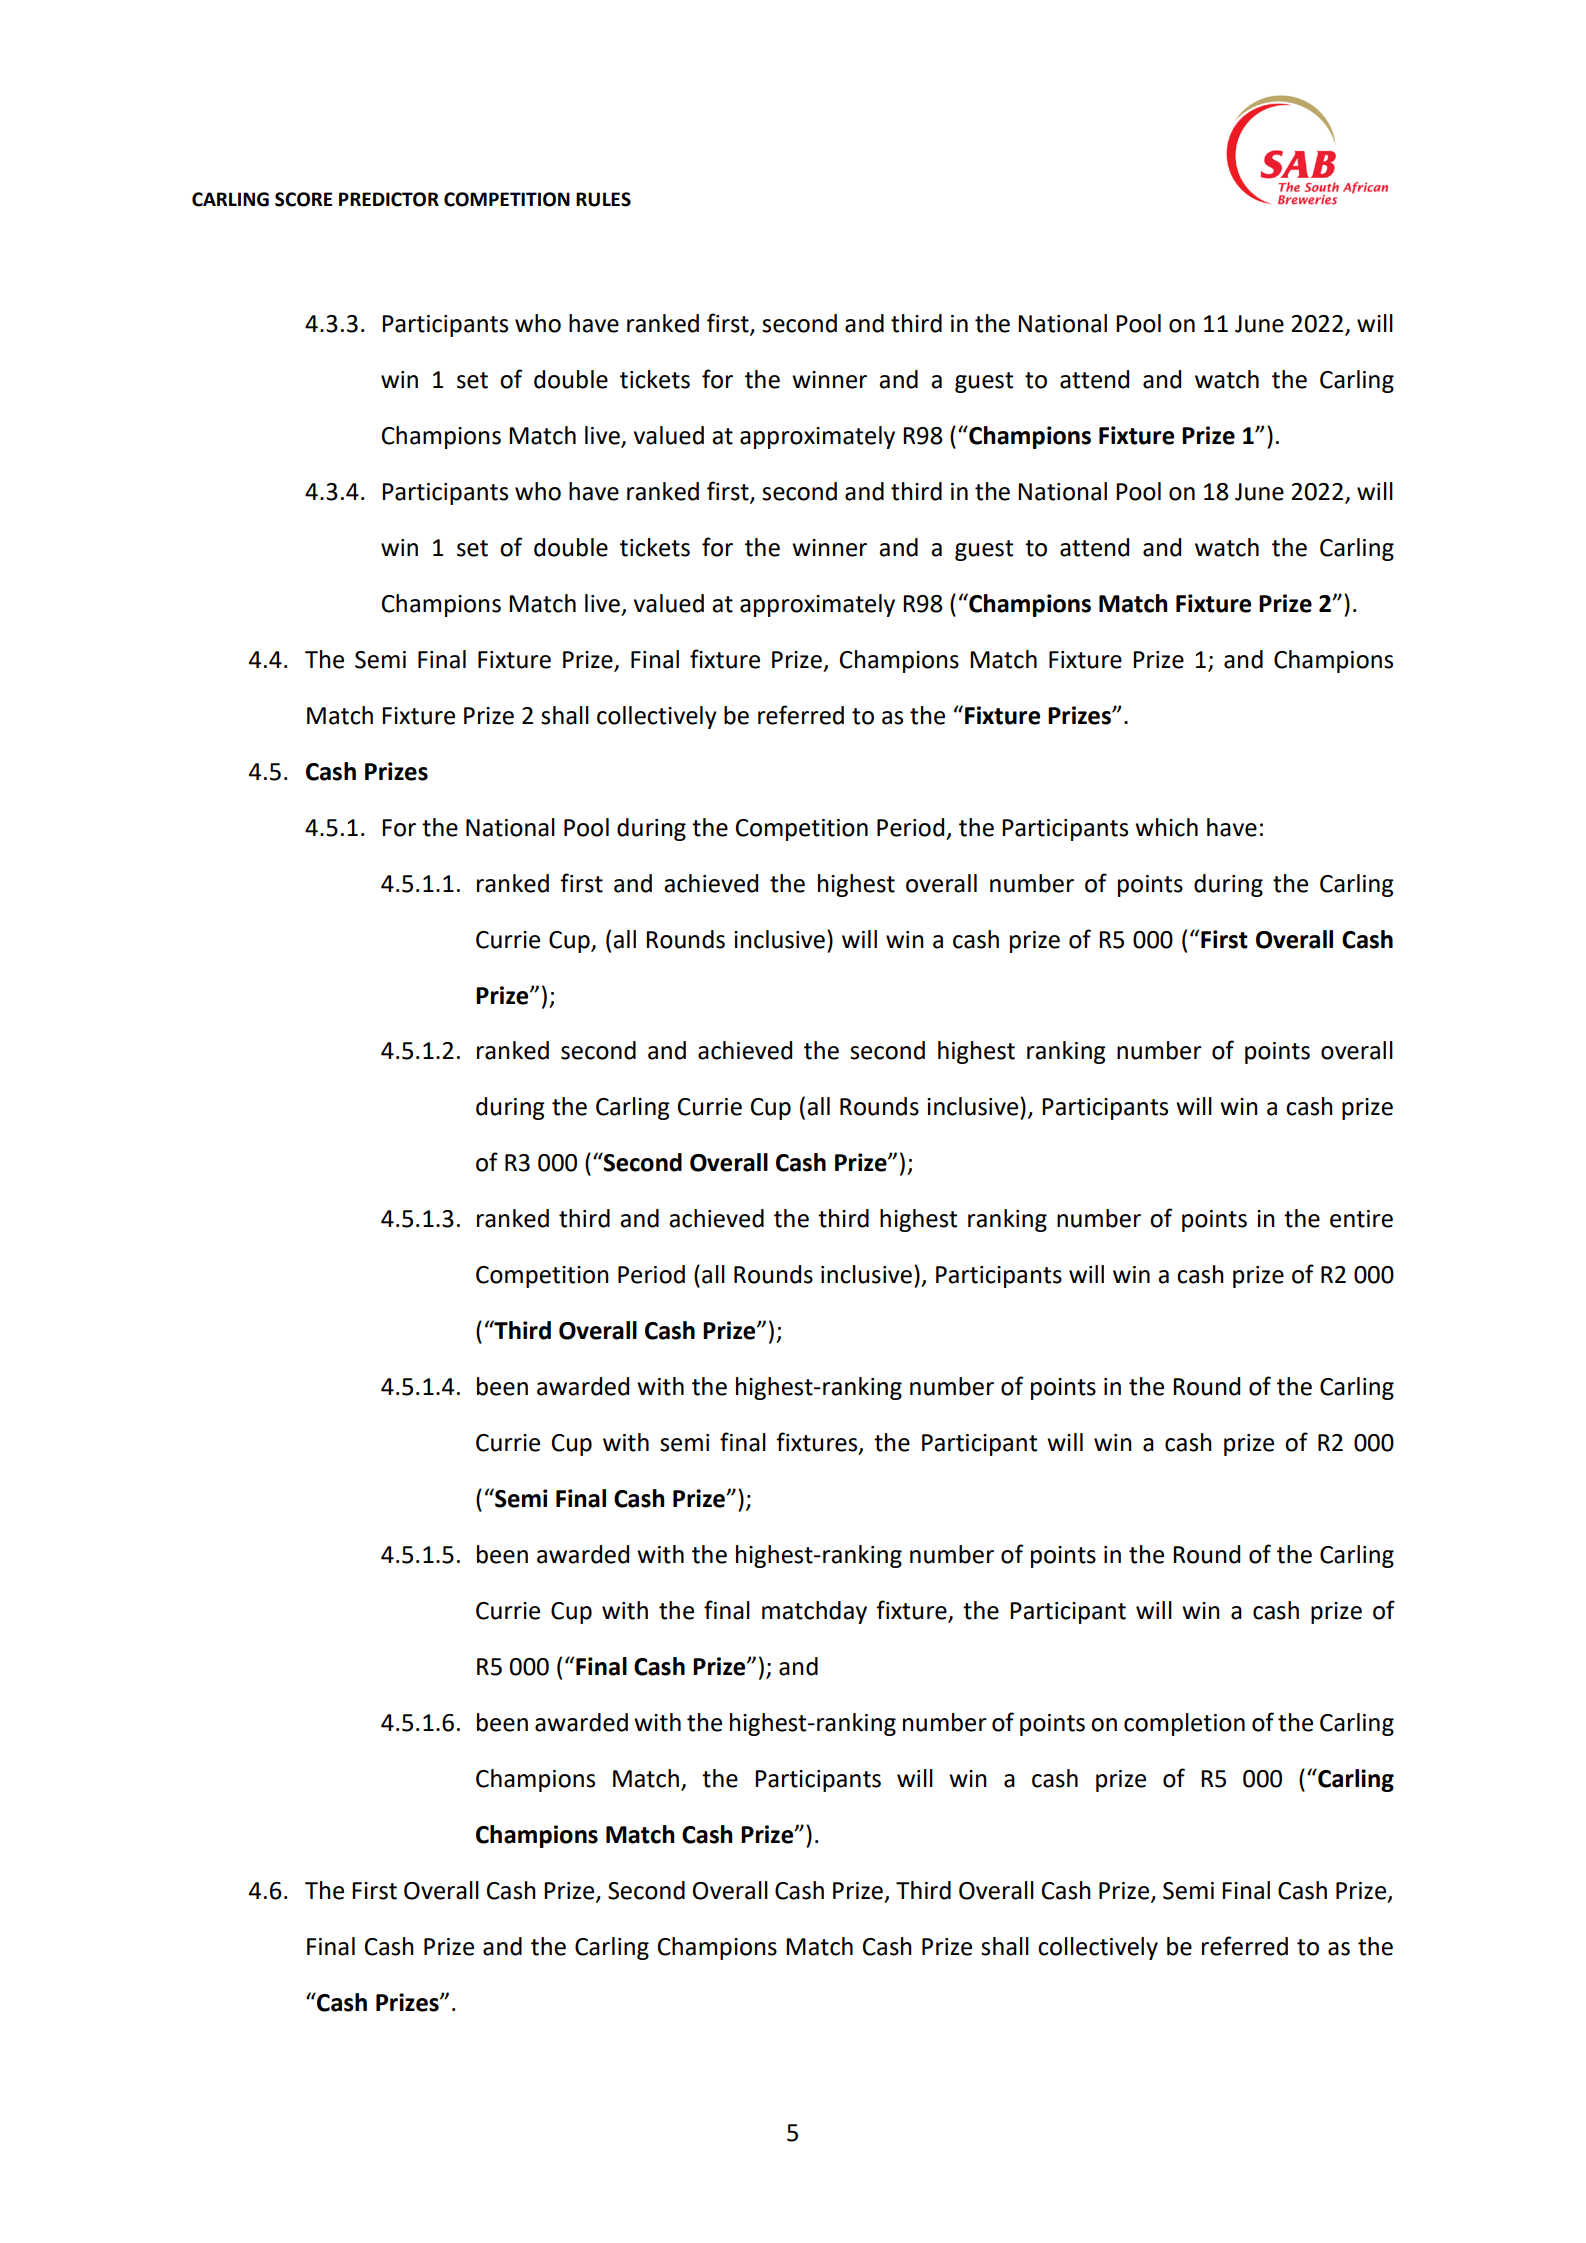  What do you see at coordinates (389, 199) in the screenshot?
I see `PREDICTOR` at bounding box center [389, 199].
